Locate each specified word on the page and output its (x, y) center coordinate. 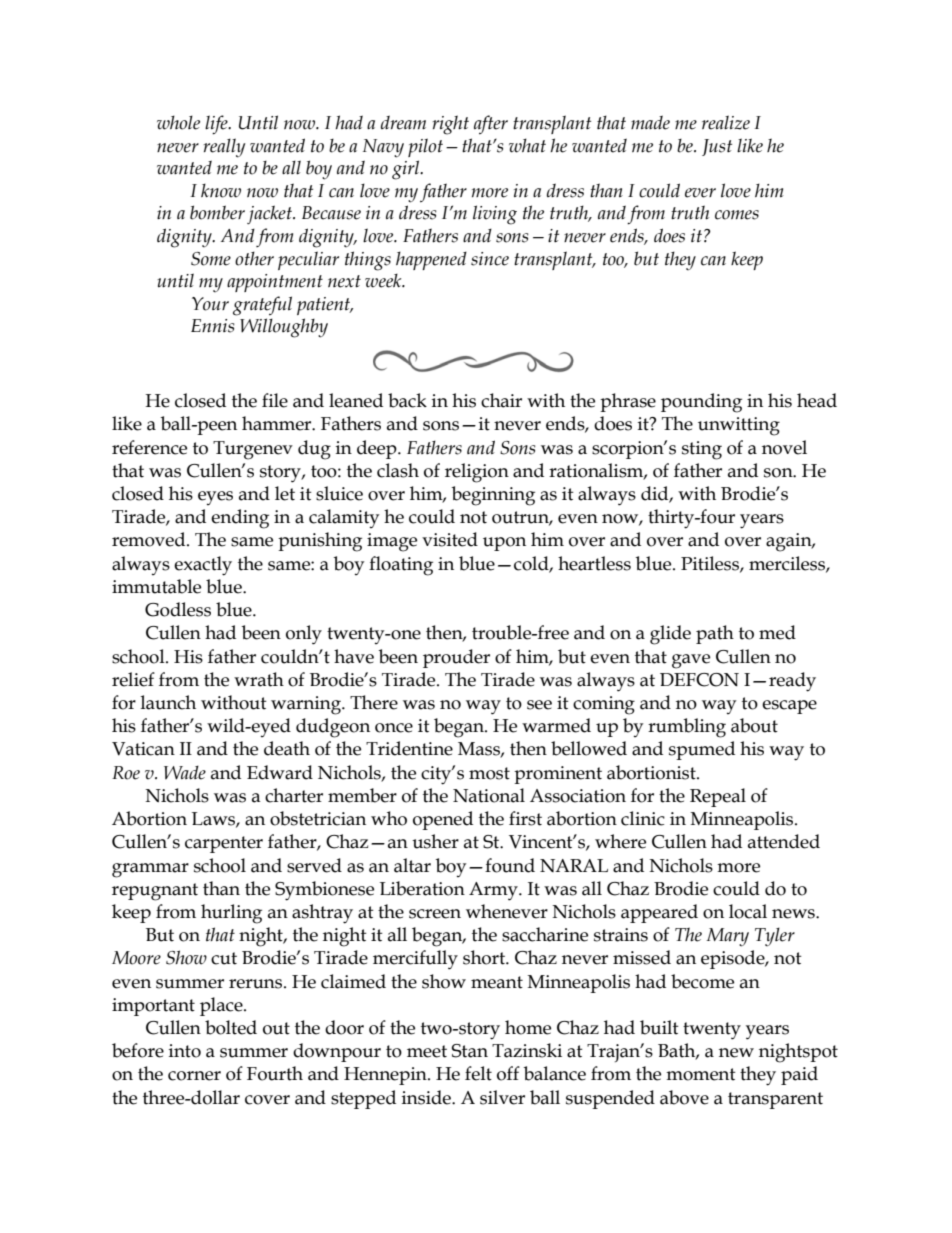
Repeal (718, 797)
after (491, 125)
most (489, 773)
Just (717, 147)
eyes (215, 498)
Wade (185, 773)
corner (194, 1076)
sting (702, 450)
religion (477, 473)
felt (478, 1073)
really (225, 148)
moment (701, 1074)
